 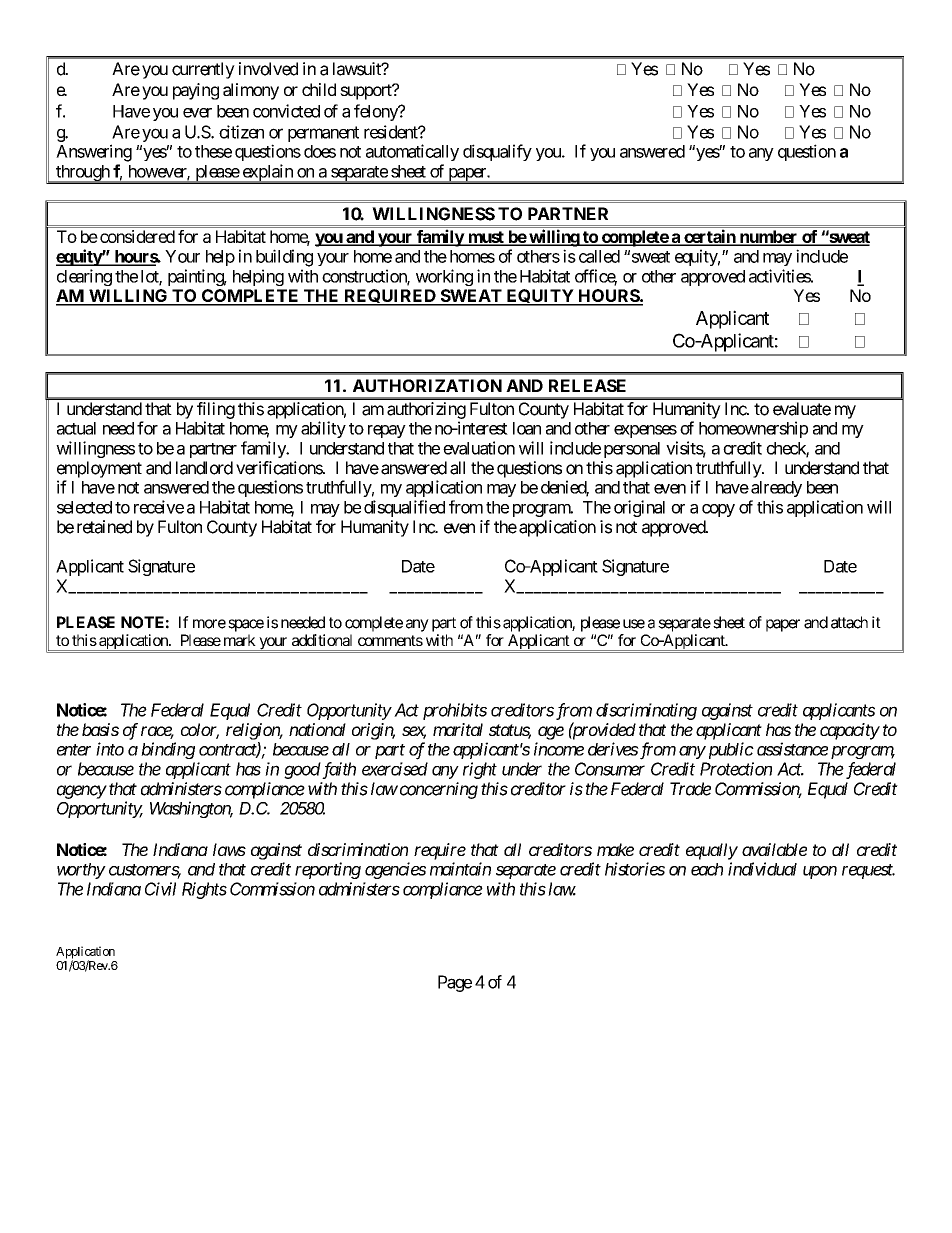 I want to click on paying, so click(x=196, y=91).
